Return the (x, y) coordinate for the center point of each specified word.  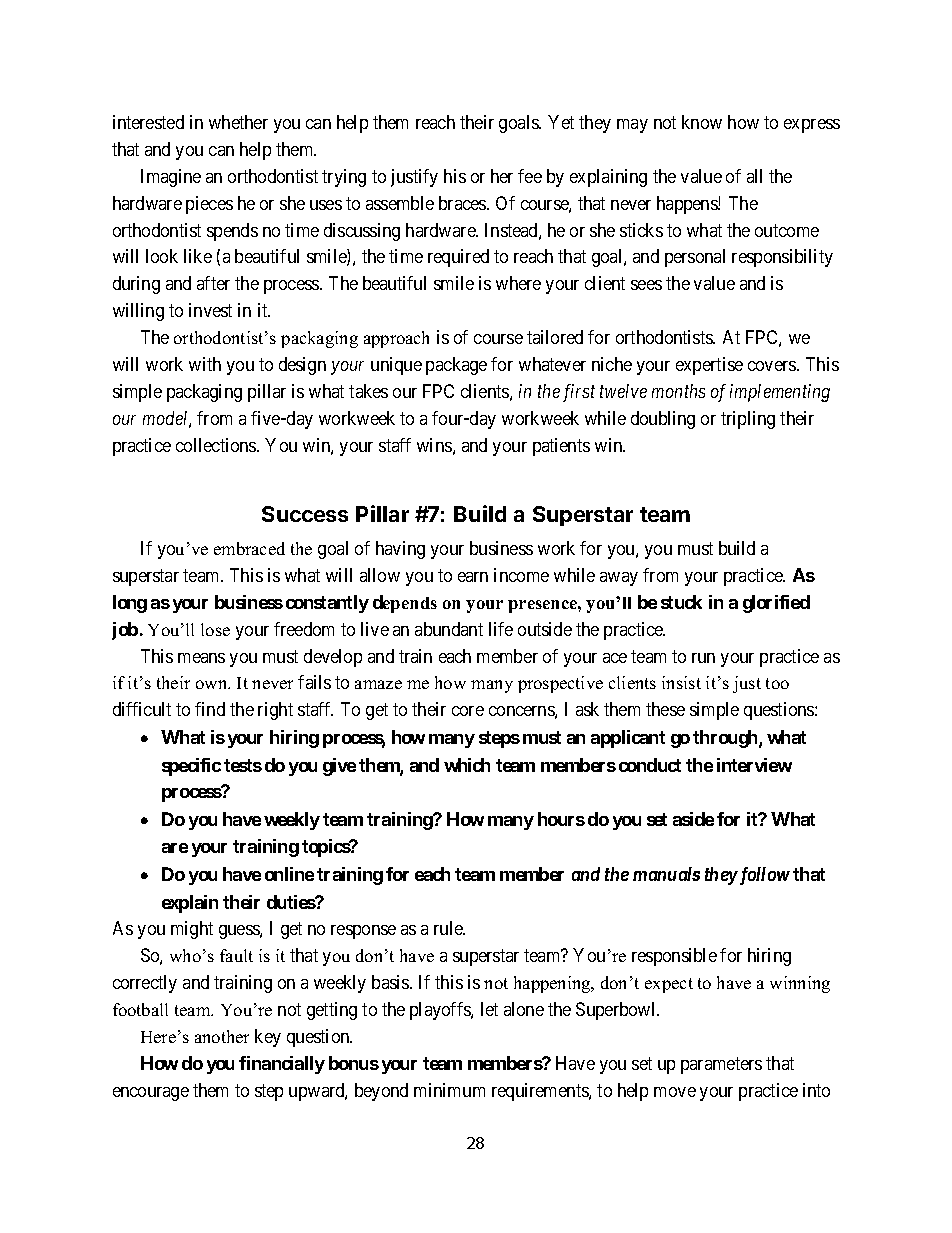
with (205, 364)
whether (238, 122)
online (289, 874)
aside (693, 819)
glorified (776, 604)
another (222, 1036)
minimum (449, 1090)
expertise (709, 366)
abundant (449, 629)
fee (530, 176)
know (702, 122)
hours (561, 819)
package (456, 366)
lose (215, 629)
